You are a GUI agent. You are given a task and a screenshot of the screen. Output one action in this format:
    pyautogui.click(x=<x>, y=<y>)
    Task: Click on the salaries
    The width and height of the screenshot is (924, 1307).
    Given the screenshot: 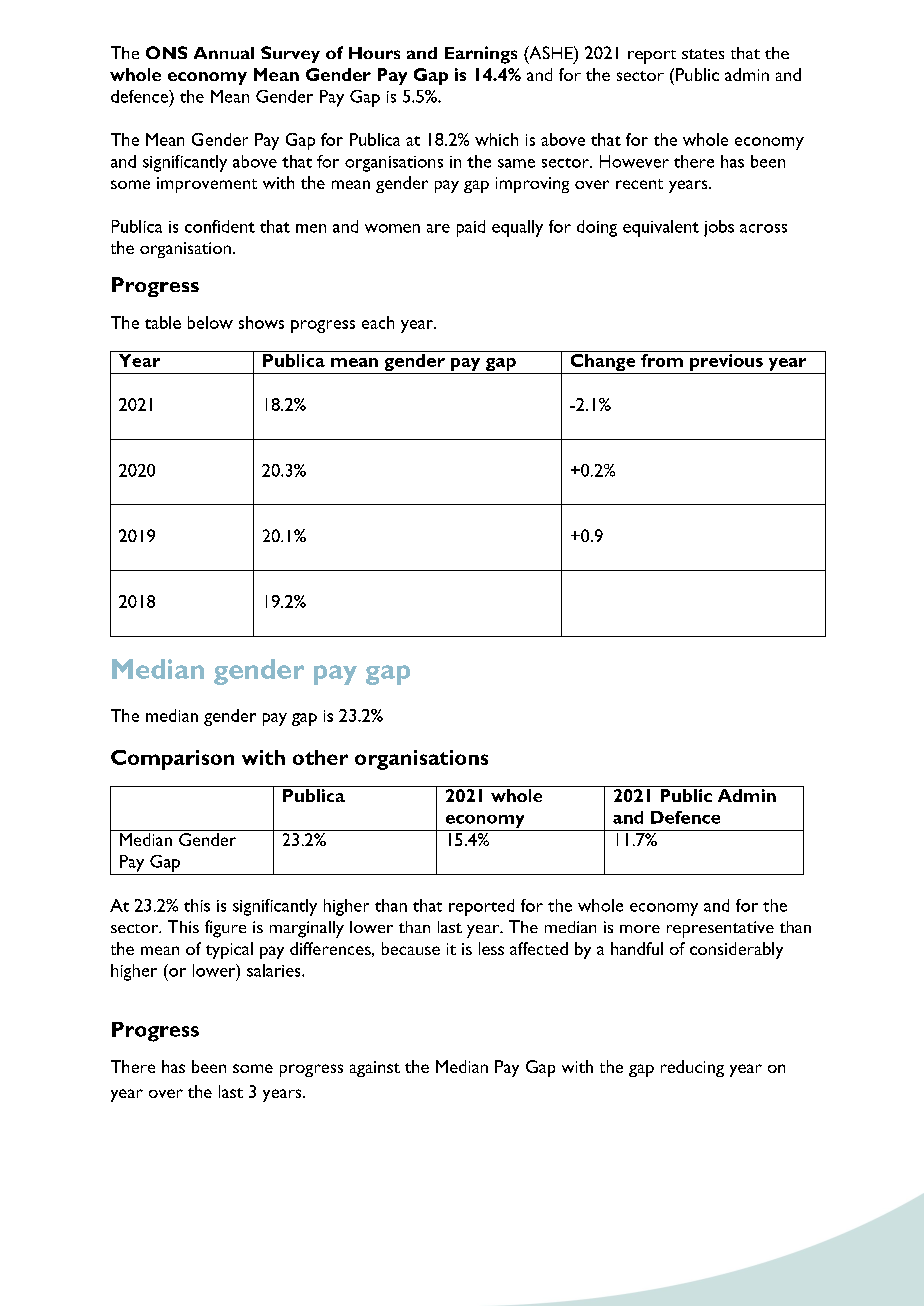 What is the action you would take?
    pyautogui.click(x=275, y=970)
